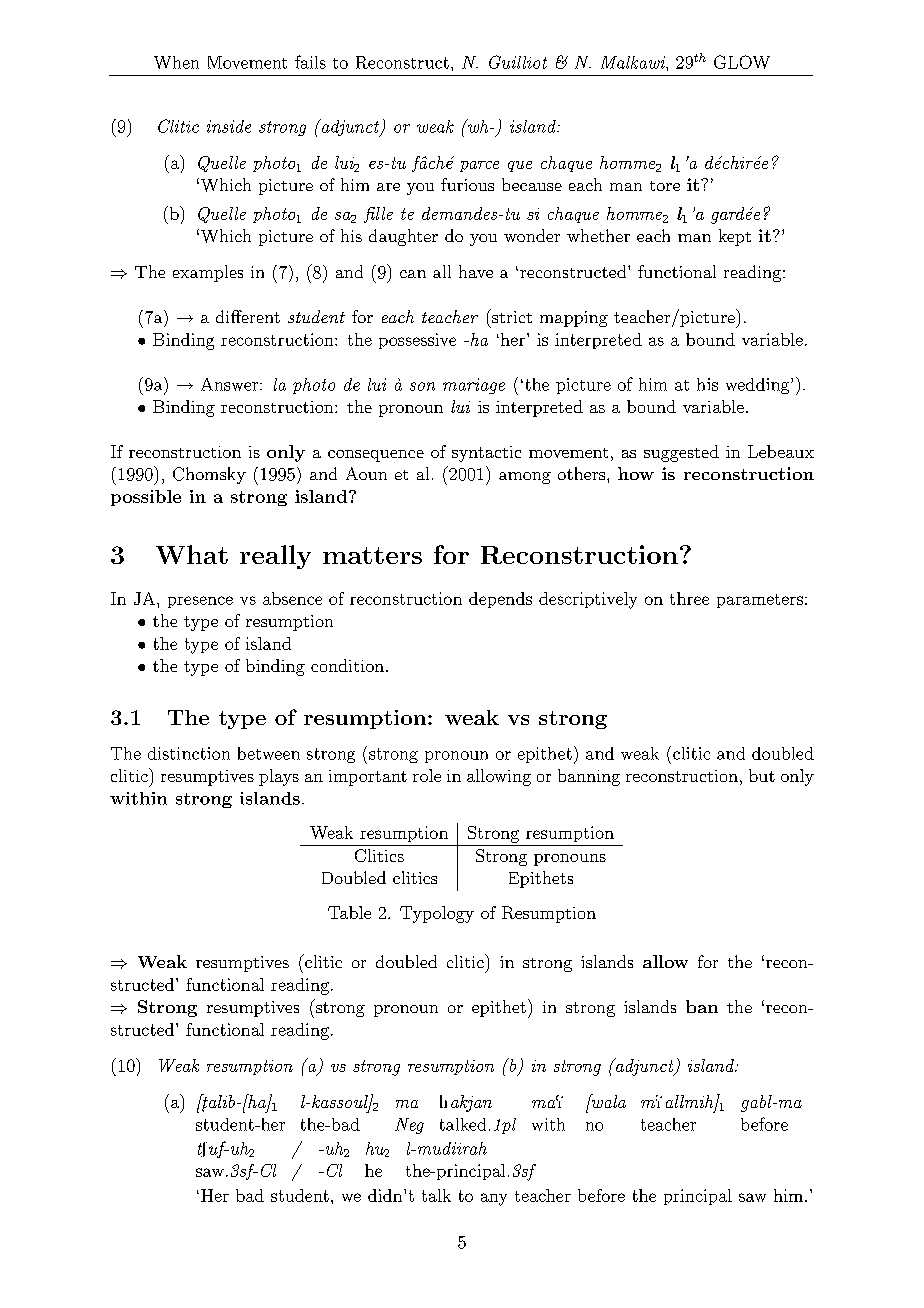  I want to click on but, so click(762, 775).
